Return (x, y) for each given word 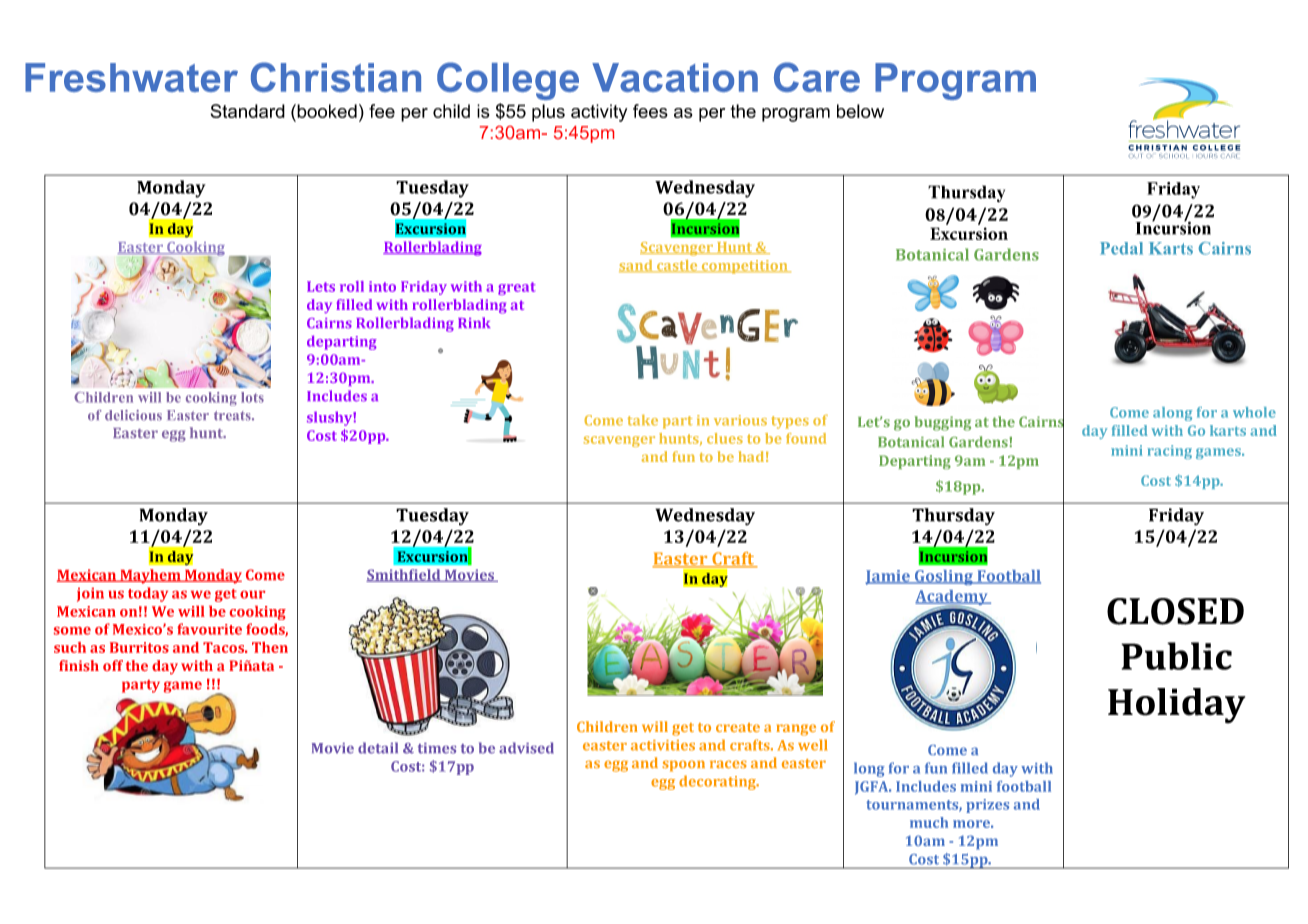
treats (233, 416)
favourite (209, 629)
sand (637, 266)
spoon (683, 766)
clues (725, 438)
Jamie (888, 577)
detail (378, 748)
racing (1169, 452)
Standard (248, 111)
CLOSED (1175, 611)
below (860, 111)
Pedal (1121, 248)
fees (650, 111)
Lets (321, 286)
